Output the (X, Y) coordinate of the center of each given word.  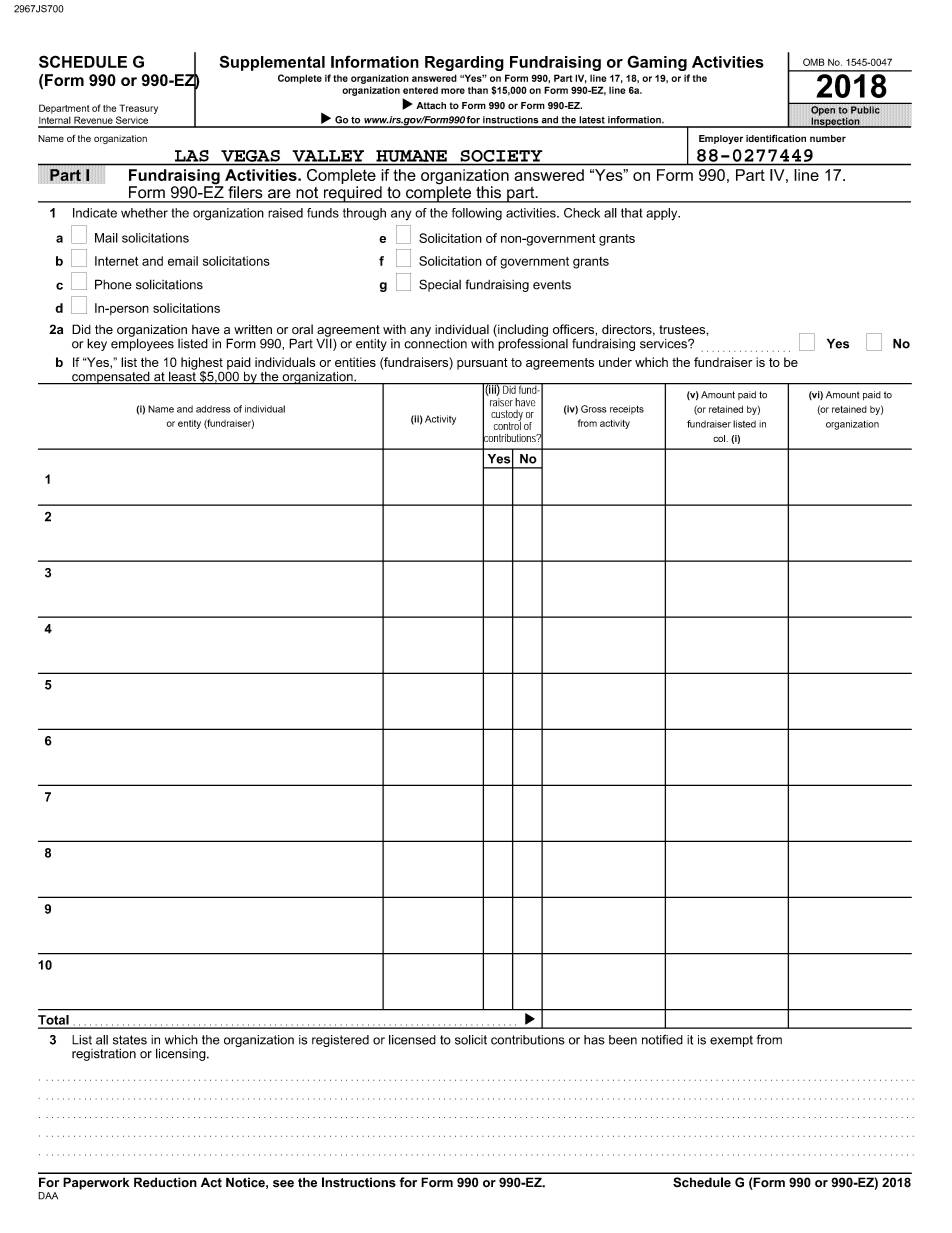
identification (776, 138)
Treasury (138, 109)
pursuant (482, 364)
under (615, 362)
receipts (627, 410)
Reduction (165, 1182)
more (453, 91)
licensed (412, 1040)
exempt (731, 1041)
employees (142, 343)
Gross (593, 409)
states (130, 1040)
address (213, 409)
